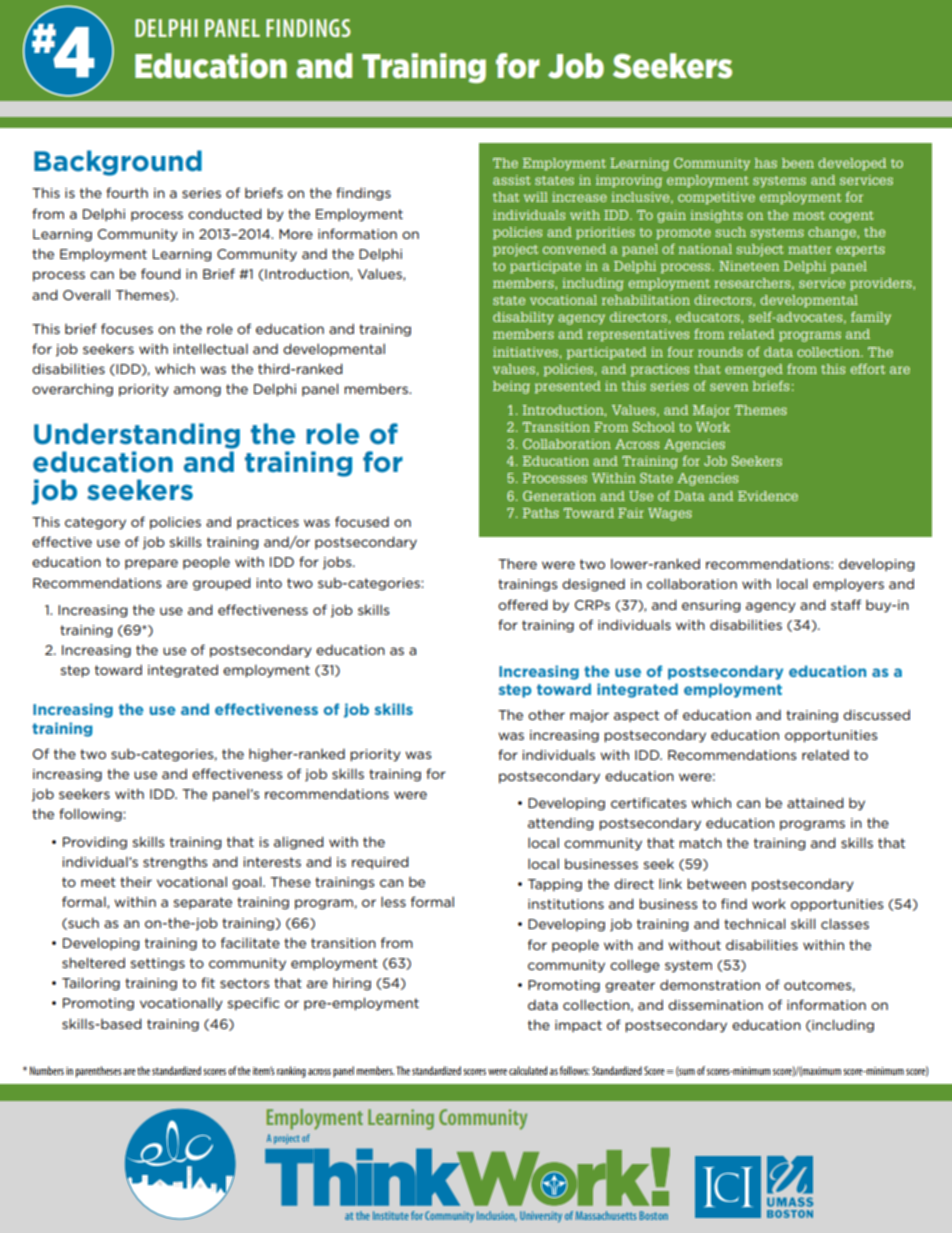  Describe the element at coordinates (222, 584) in the screenshot. I see `grouped` at that location.
